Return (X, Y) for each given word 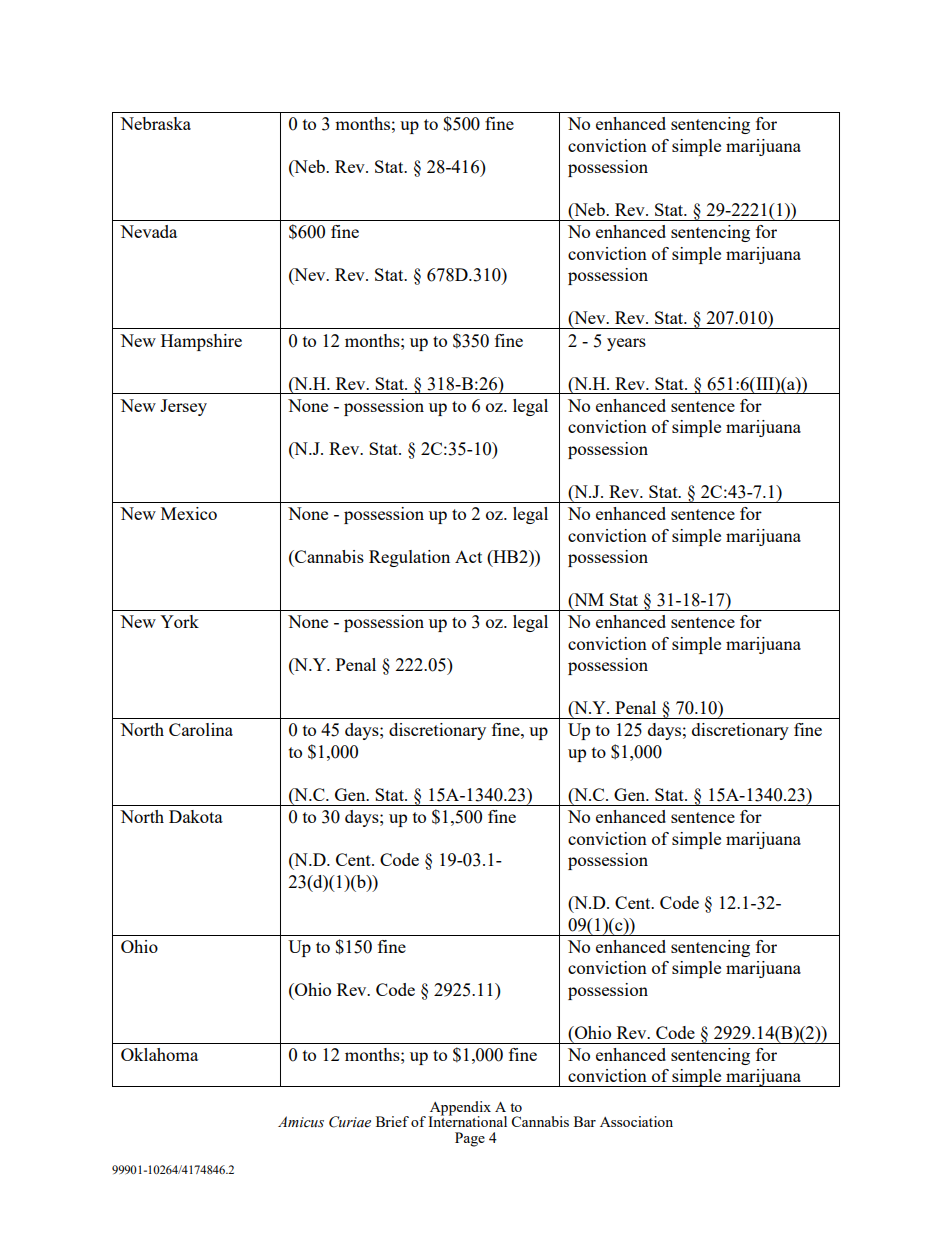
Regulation (409, 558)
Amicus (301, 1122)
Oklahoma (159, 1054)
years (626, 344)
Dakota (196, 816)
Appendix (459, 1109)
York (179, 621)
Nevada (148, 231)
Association (636, 1121)
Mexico (189, 513)
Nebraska (155, 123)
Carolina (201, 729)
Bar (585, 1121)
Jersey (183, 407)
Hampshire (201, 342)
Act (468, 556)
